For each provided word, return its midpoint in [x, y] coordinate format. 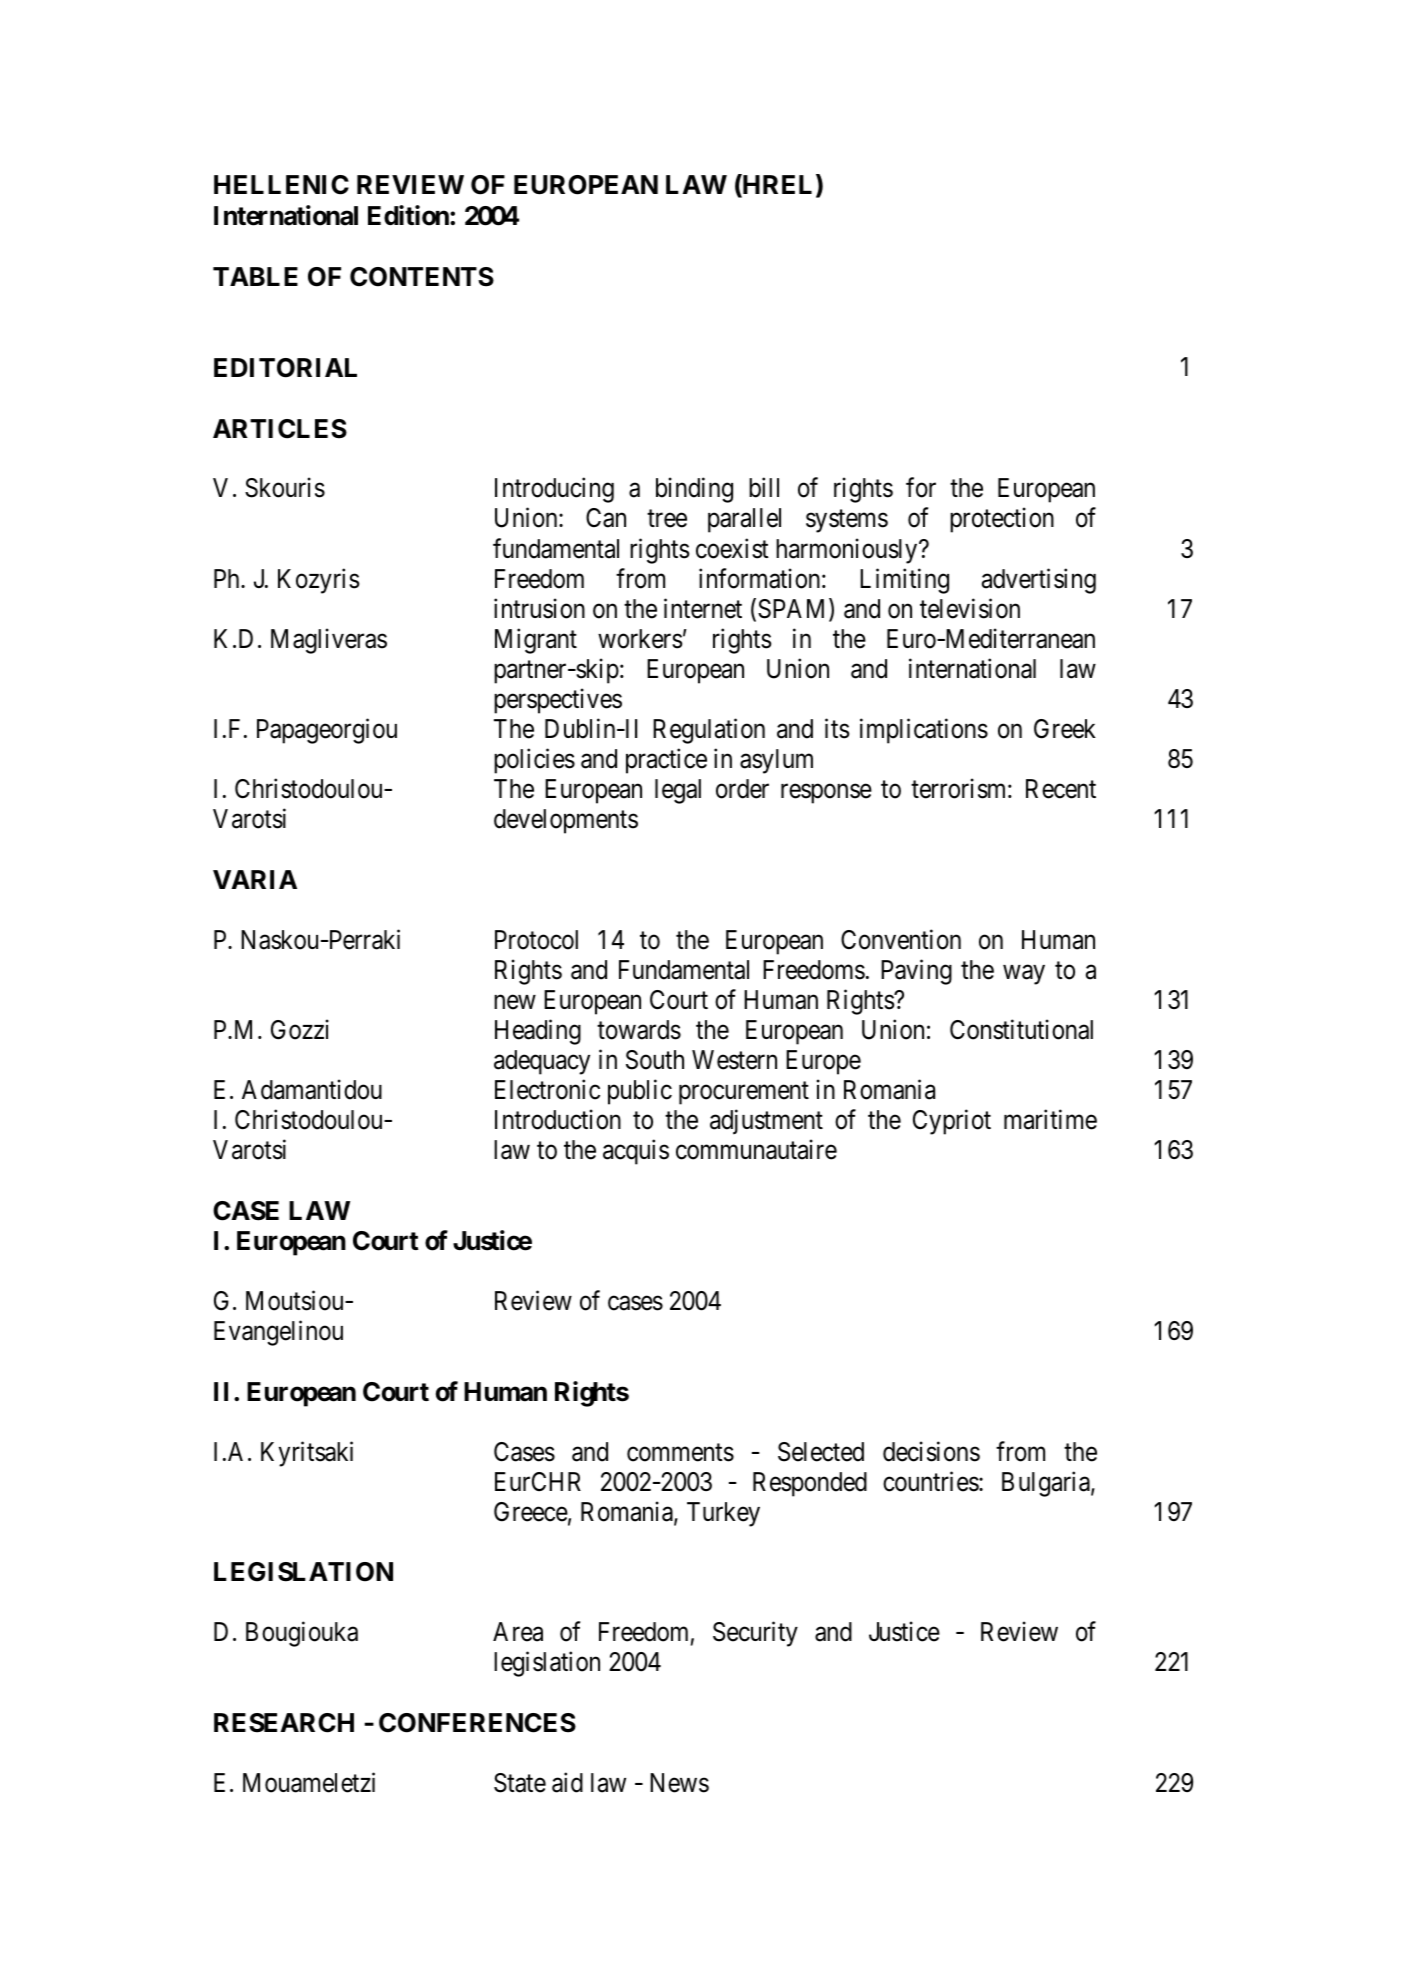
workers [640, 639]
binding [694, 490]
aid [567, 1783]
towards [639, 1030]
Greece [531, 1512]
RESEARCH [284, 1723]
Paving [916, 972]
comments [680, 1453]
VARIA [255, 879]
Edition [409, 215]
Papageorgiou [327, 731]
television [970, 608]
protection [1002, 520]
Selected [821, 1452]
